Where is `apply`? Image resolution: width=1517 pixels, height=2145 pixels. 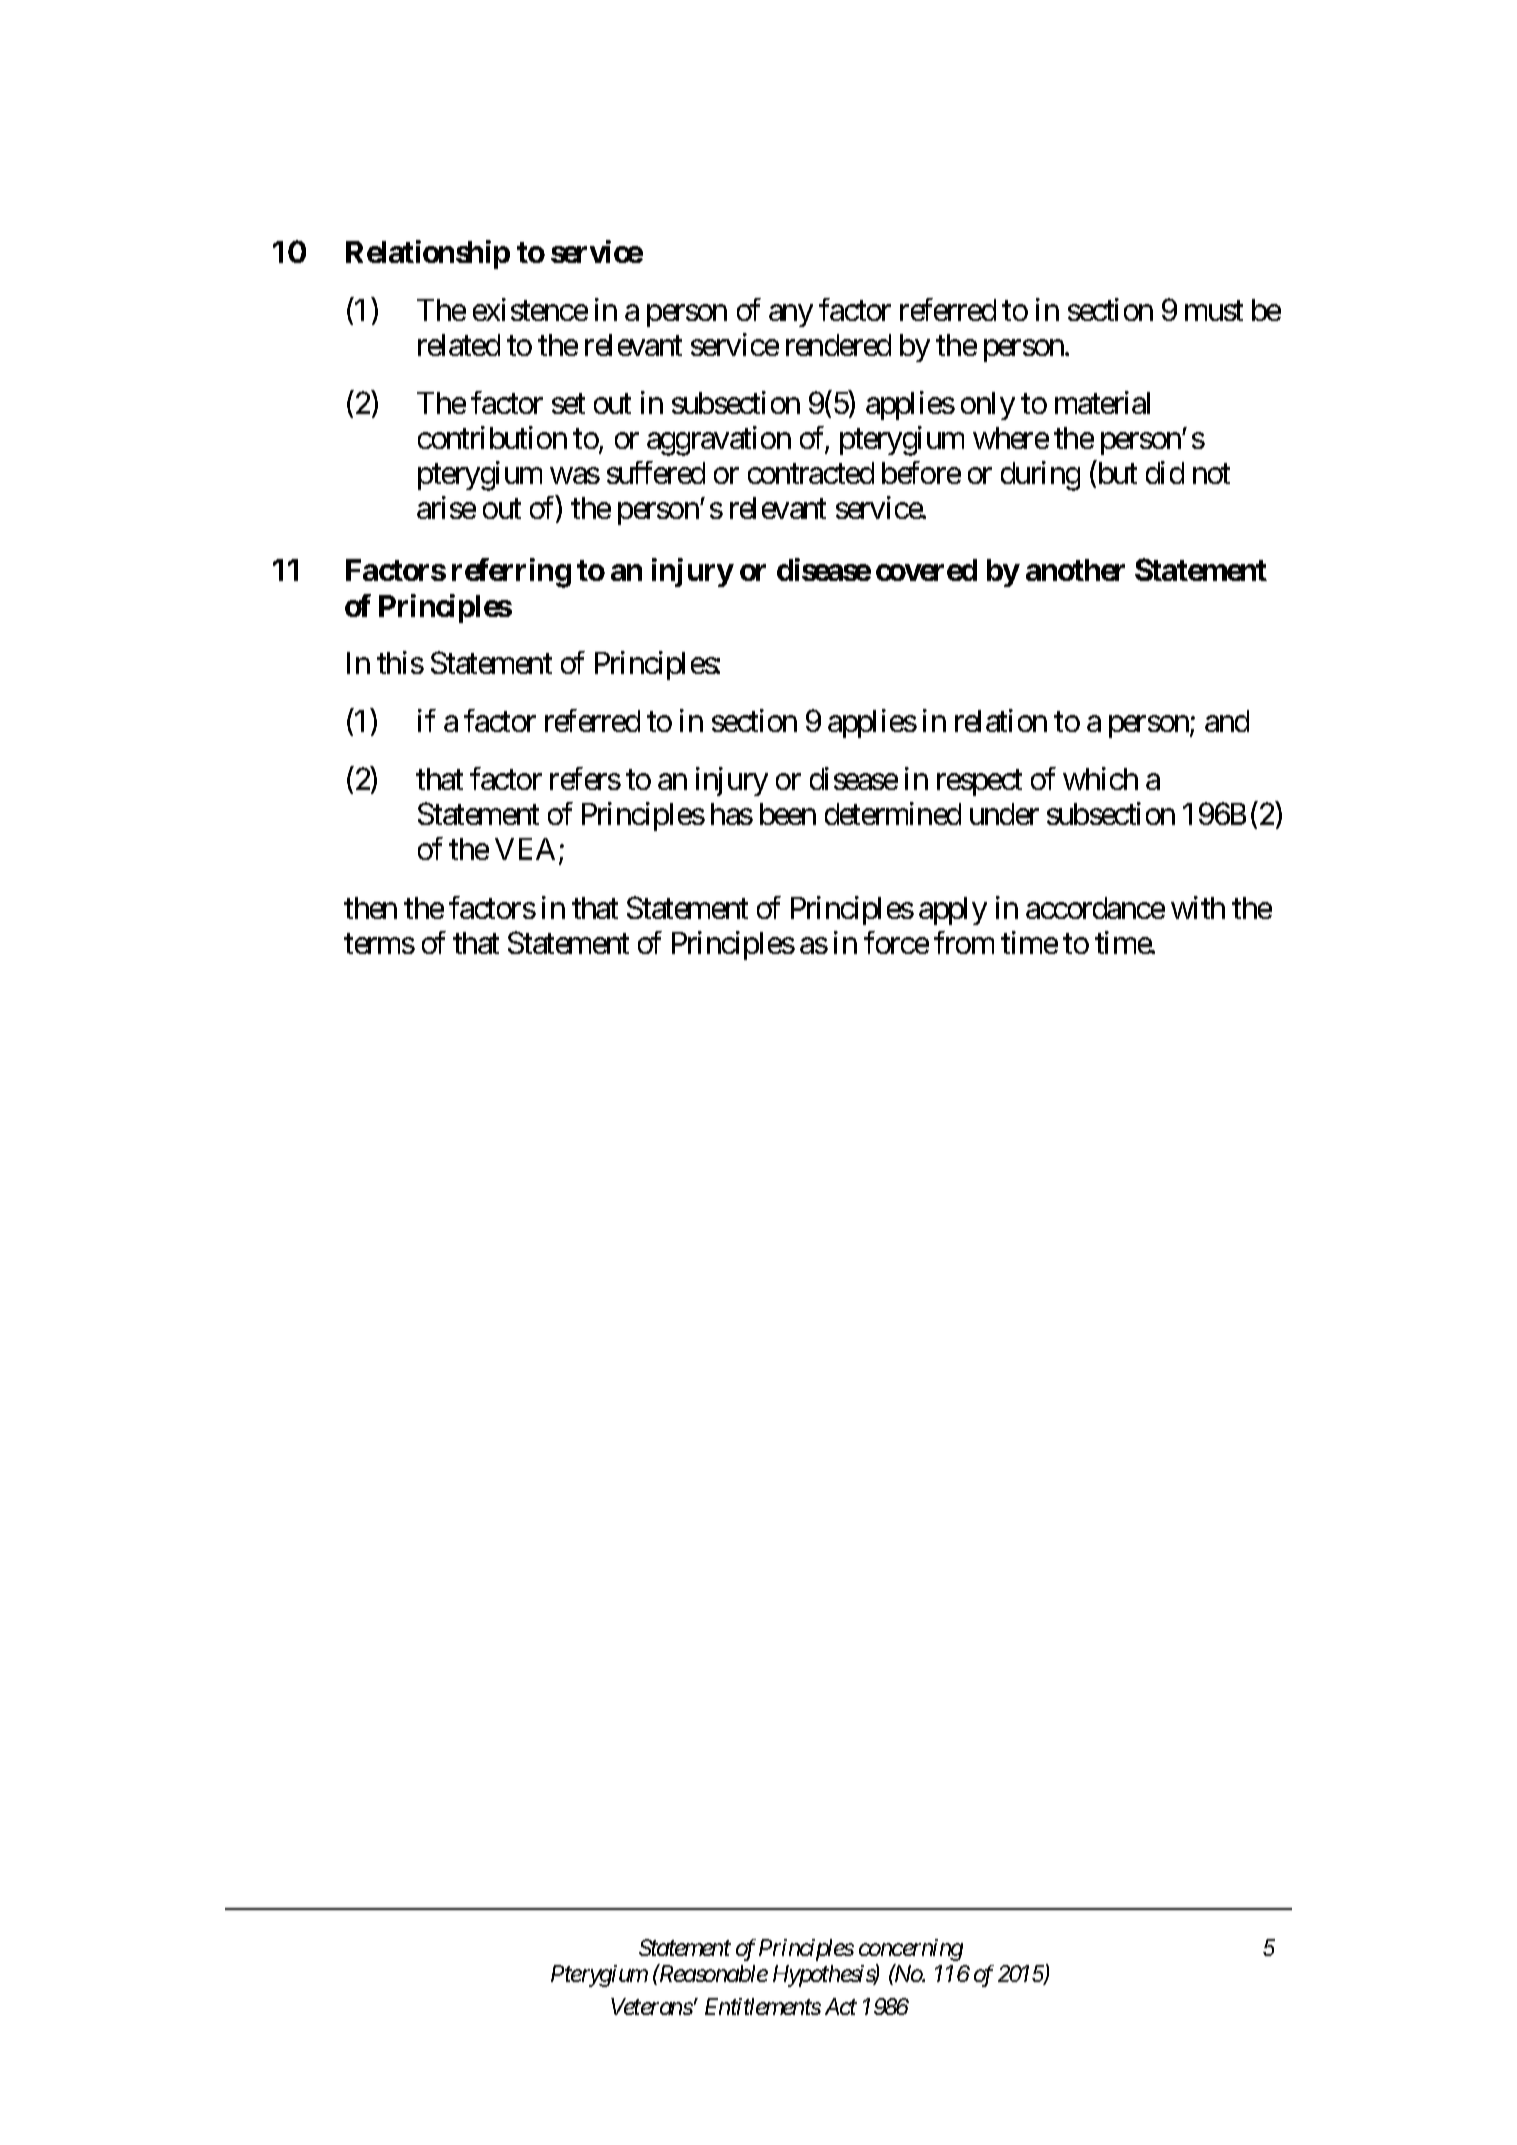 apply is located at coordinates (953, 911).
